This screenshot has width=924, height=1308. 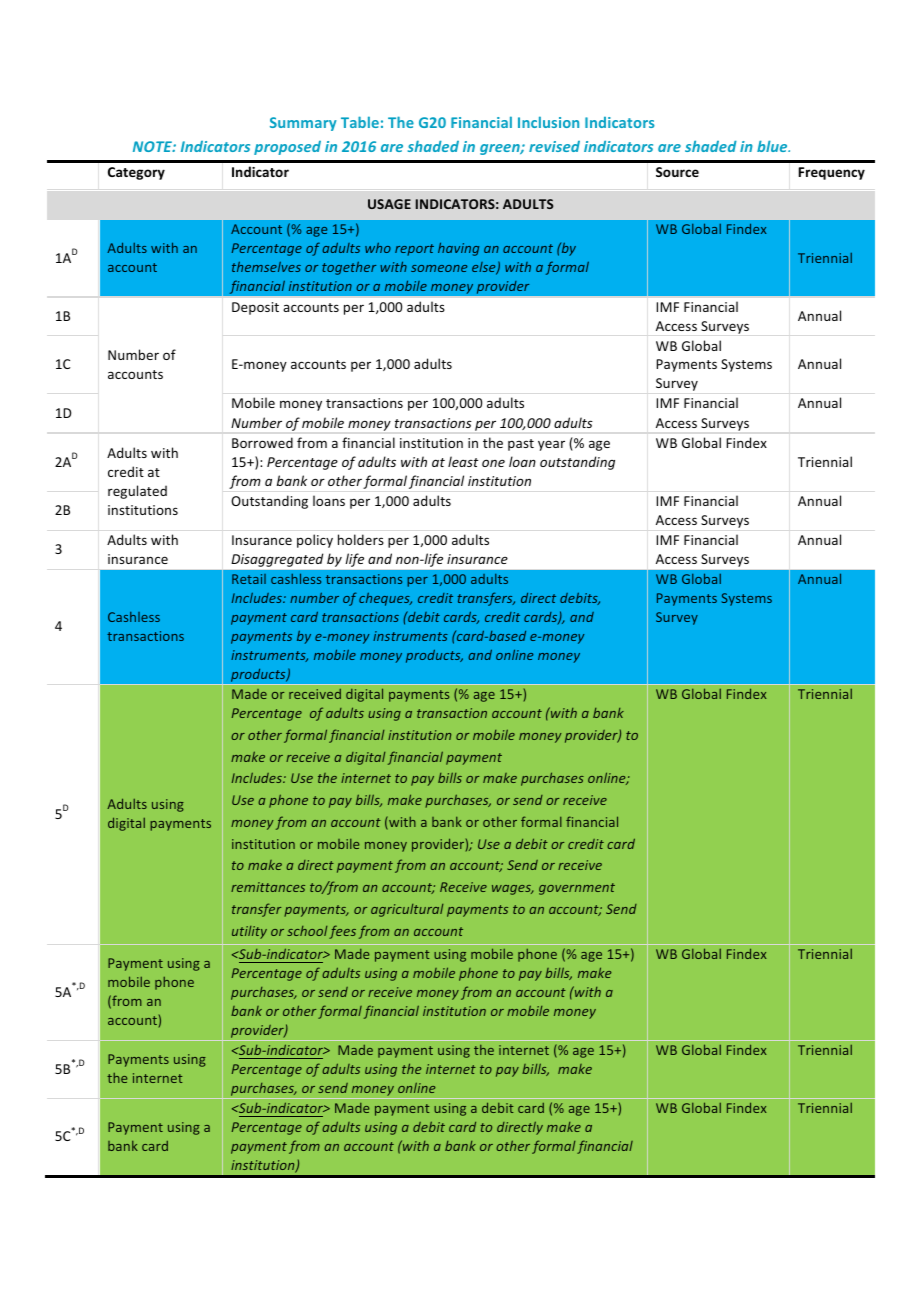 I want to click on blue, so click(x=773, y=146).
